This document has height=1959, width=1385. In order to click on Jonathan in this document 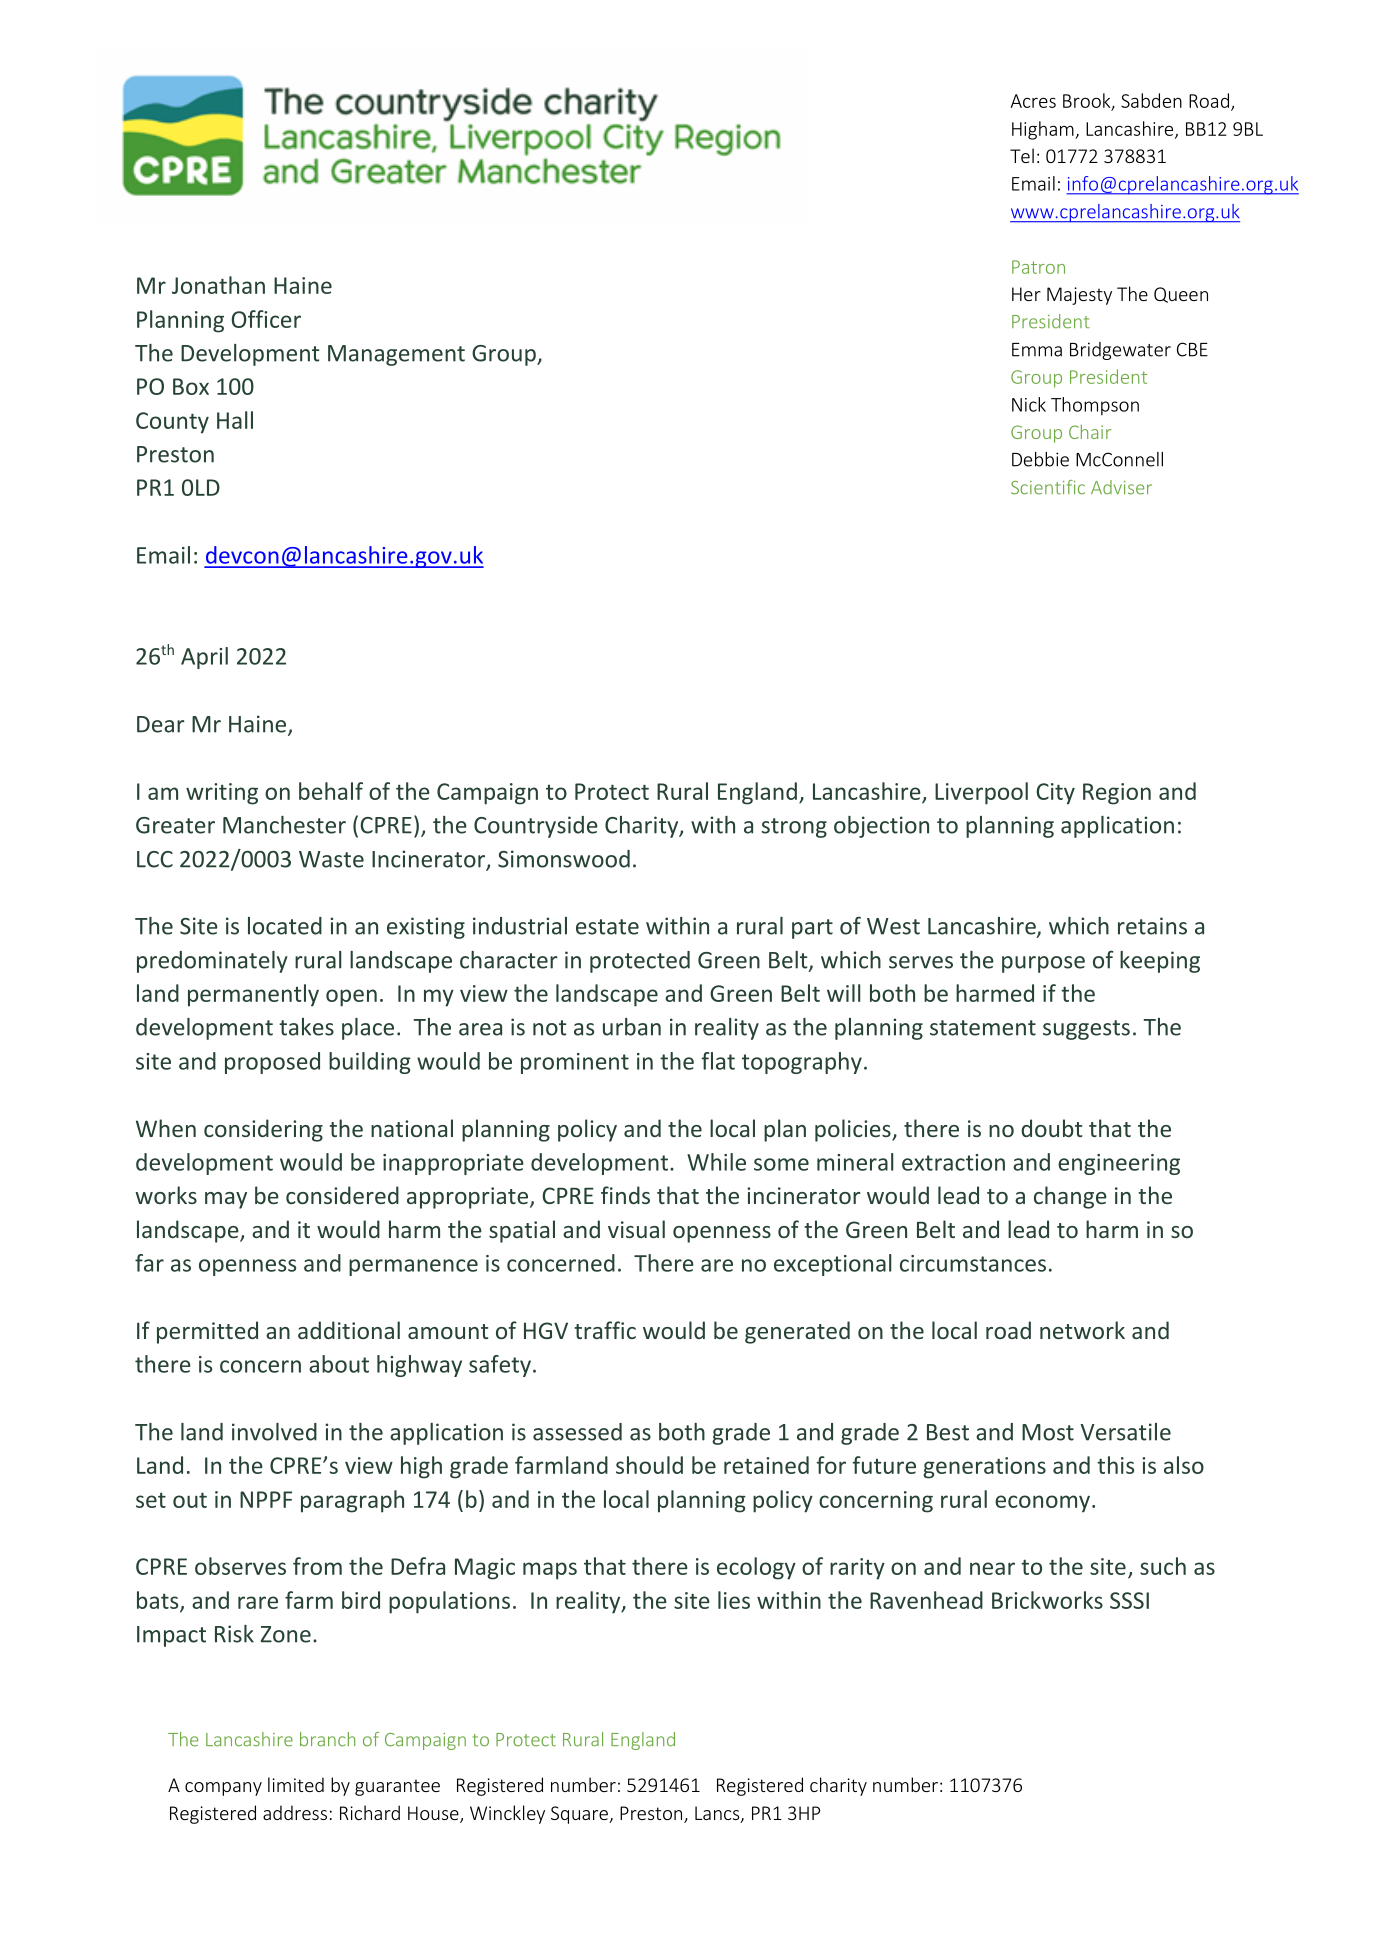, I will do `click(218, 285)`.
